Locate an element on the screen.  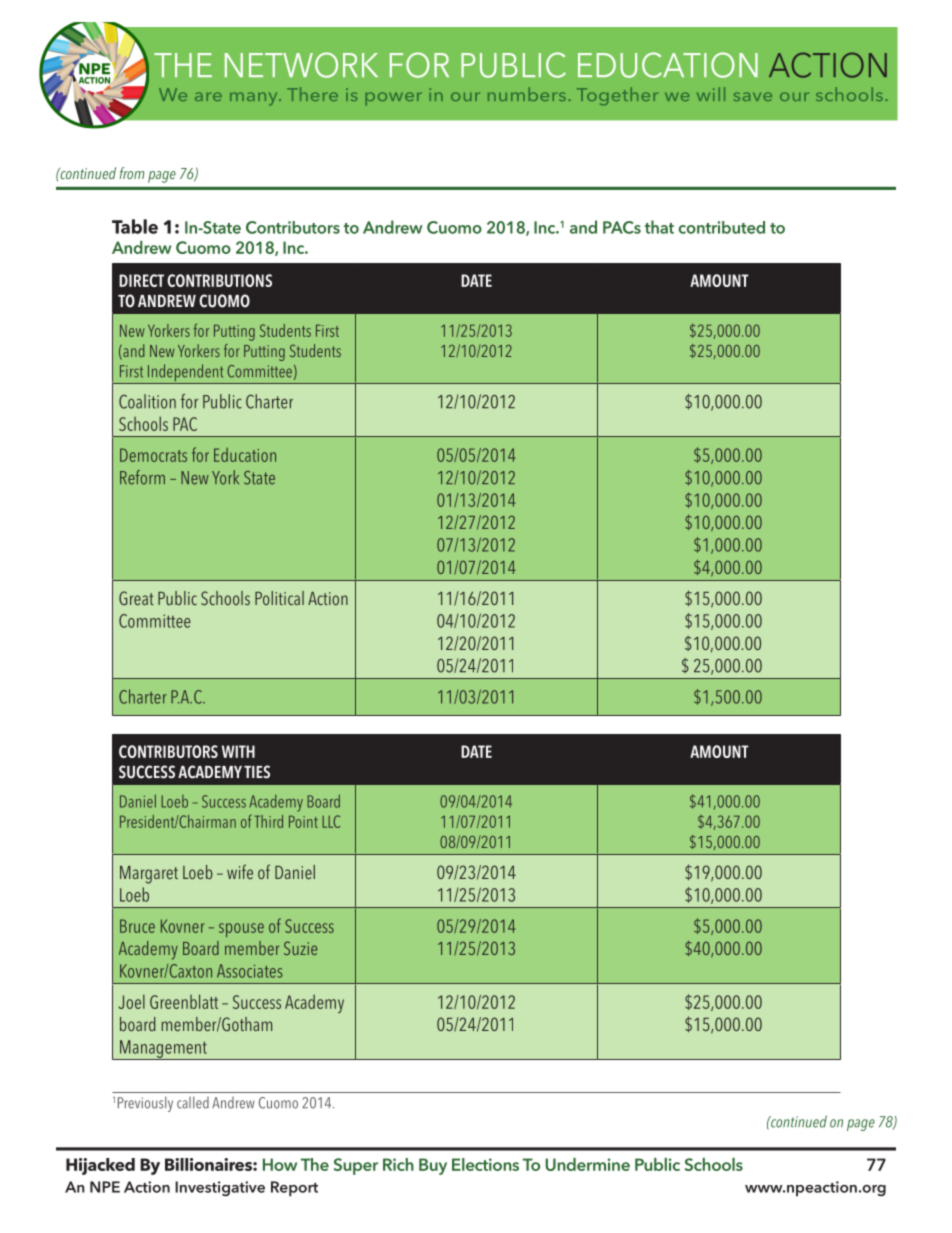
Investigative is located at coordinates (220, 1188).
